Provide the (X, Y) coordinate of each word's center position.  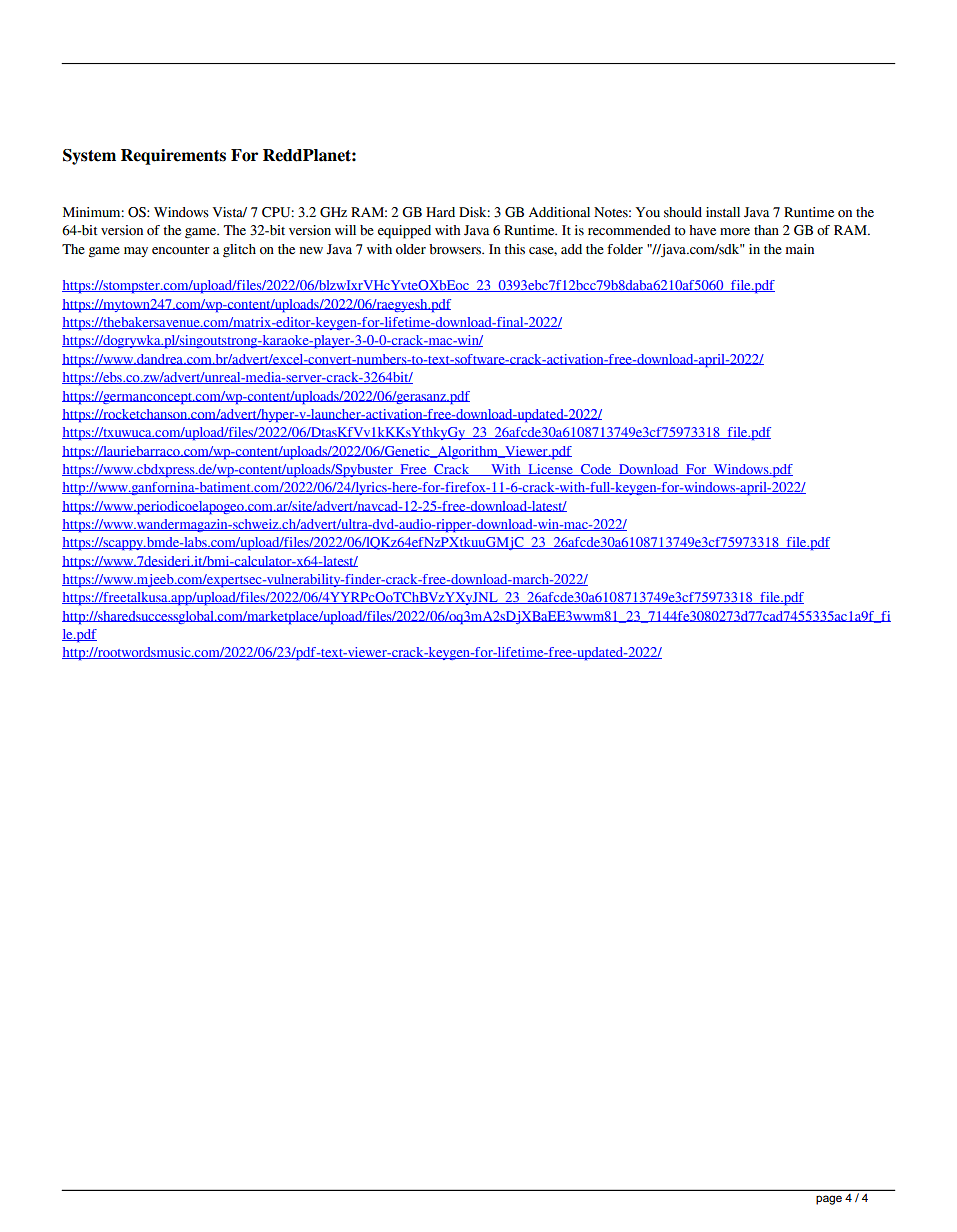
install (723, 212)
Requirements (173, 157)
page (829, 1200)
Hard (440, 212)
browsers (456, 249)
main (800, 249)
